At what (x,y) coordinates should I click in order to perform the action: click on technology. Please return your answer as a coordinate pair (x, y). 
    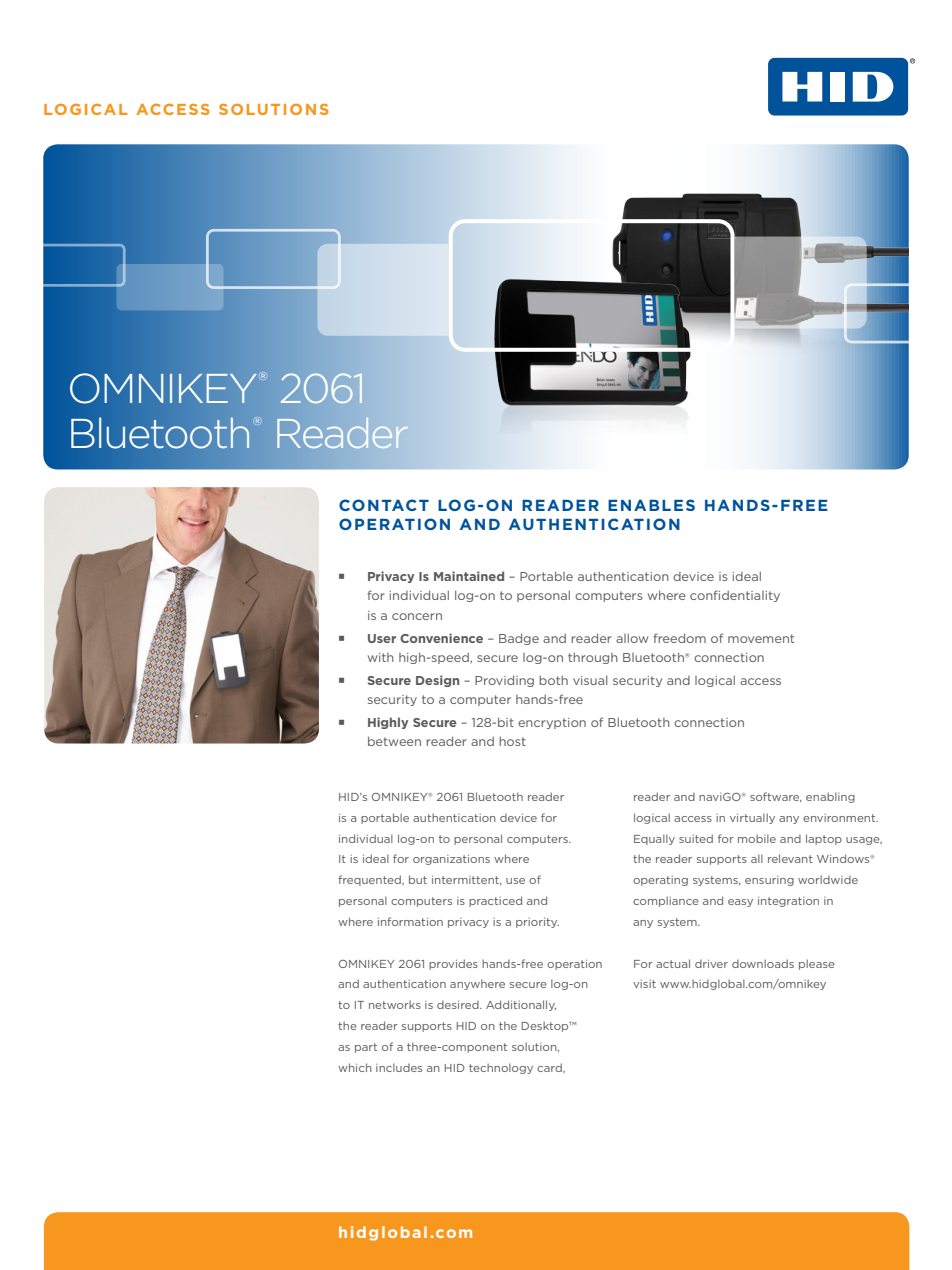
    Looking at the image, I should click on (501, 1068).
